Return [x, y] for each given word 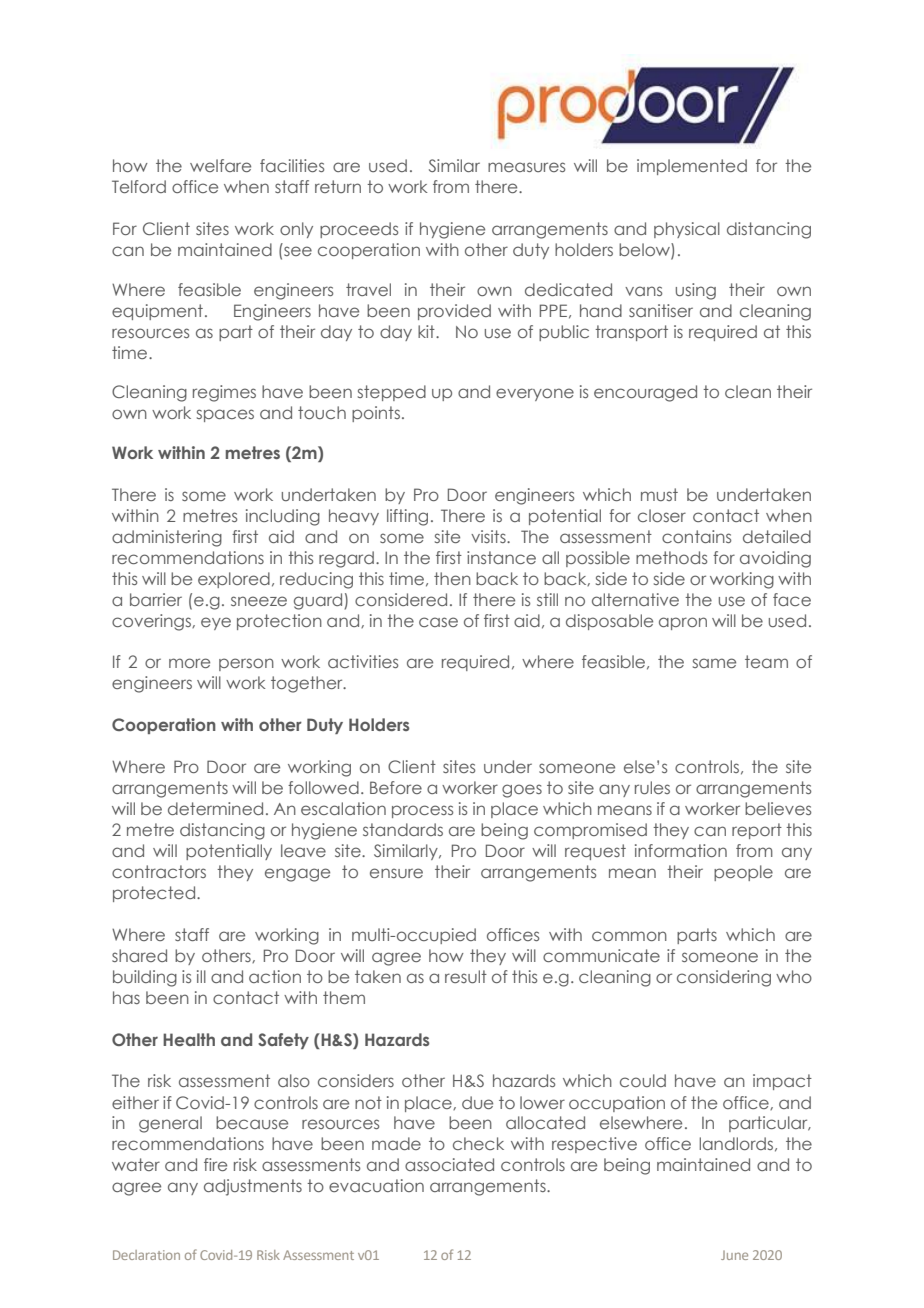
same [714, 663]
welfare [220, 165]
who [794, 976]
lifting [407, 517]
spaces [225, 415]
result [466, 976]
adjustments [253, 1187]
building [145, 978]
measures [526, 167]
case [438, 622]
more [189, 663]
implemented [692, 167]
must [659, 494]
